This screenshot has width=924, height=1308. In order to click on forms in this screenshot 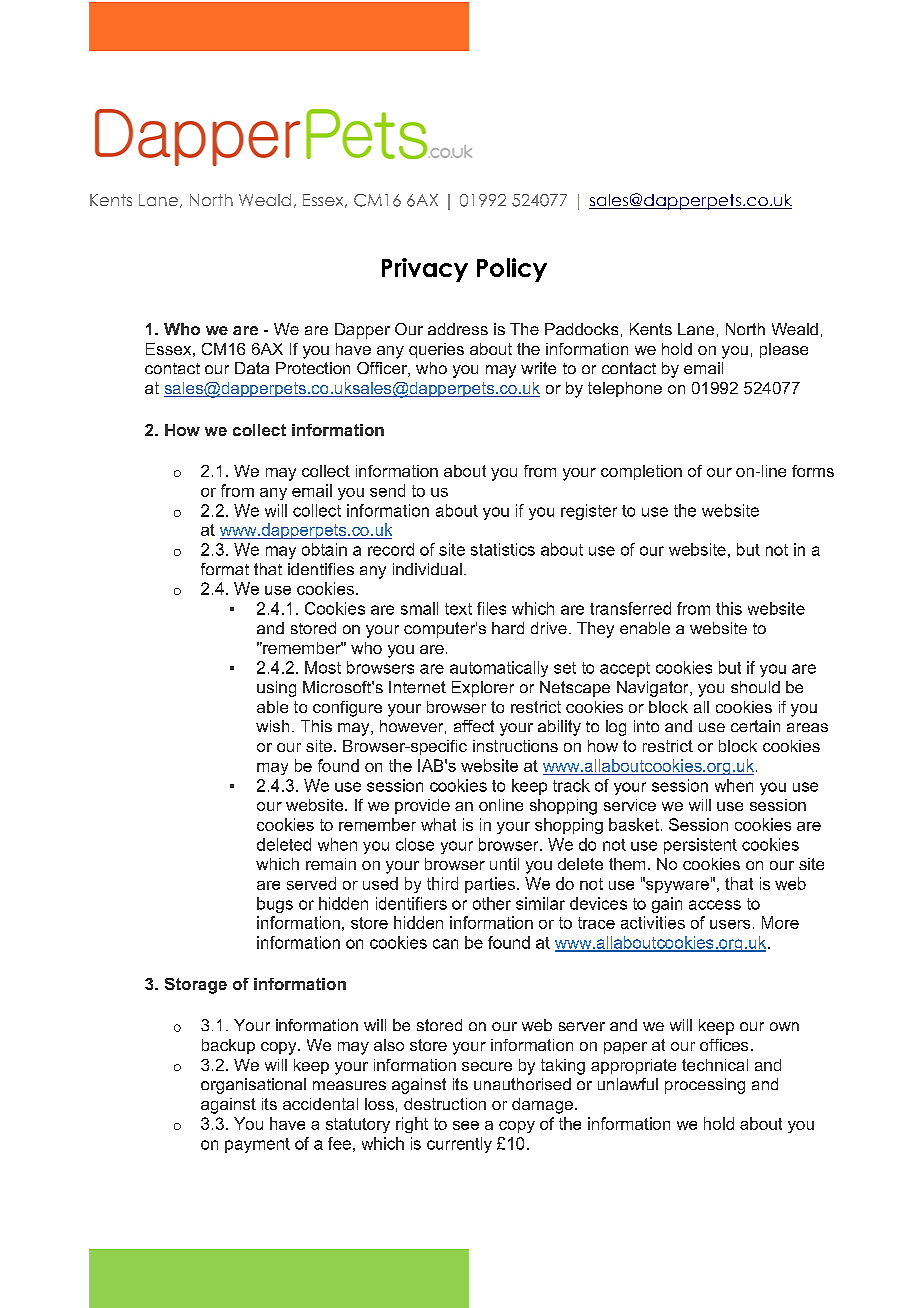, I will do `click(813, 471)`.
